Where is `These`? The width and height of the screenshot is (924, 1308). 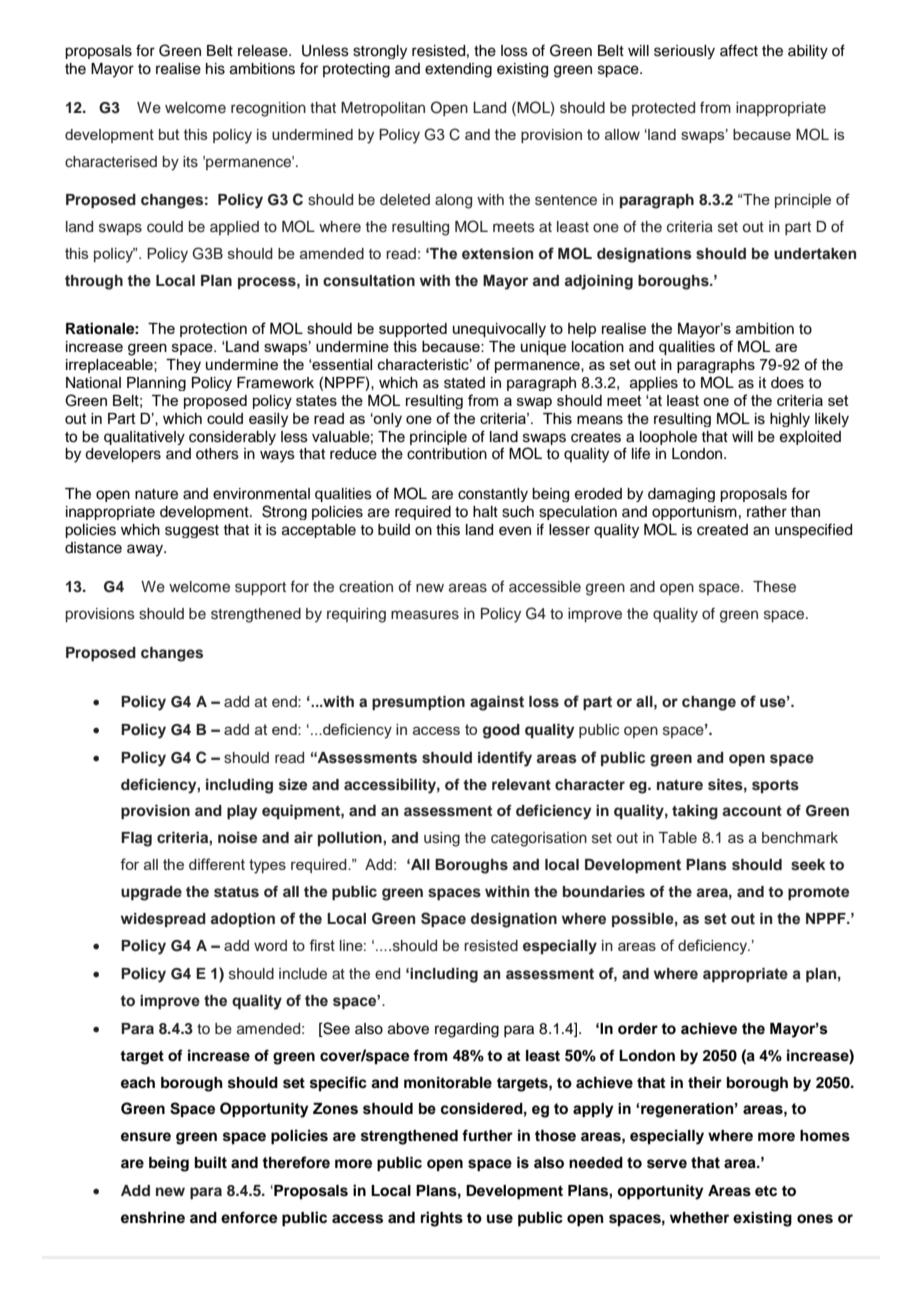
These is located at coordinates (774, 587).
